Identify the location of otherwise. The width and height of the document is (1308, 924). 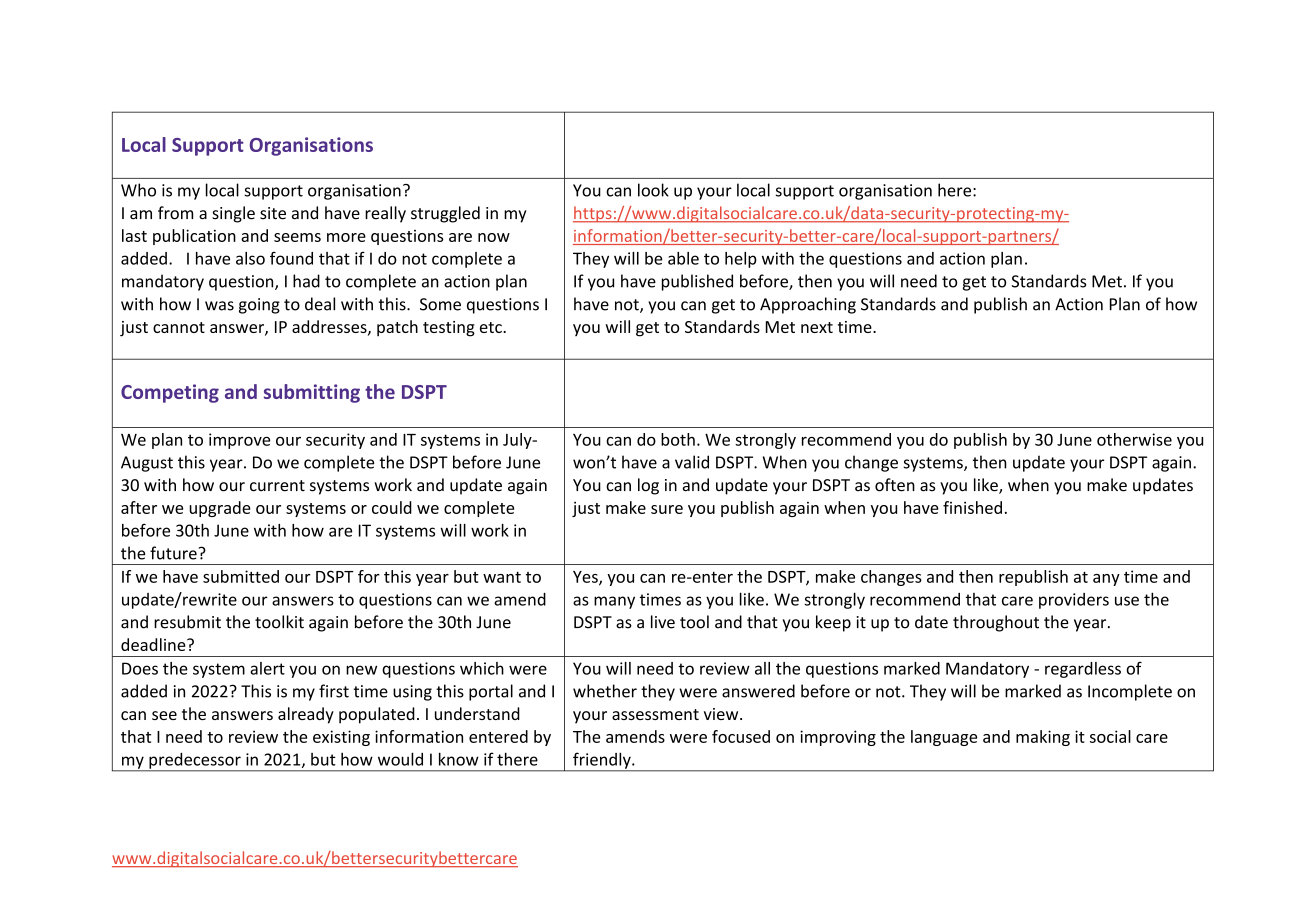
(1134, 439).
